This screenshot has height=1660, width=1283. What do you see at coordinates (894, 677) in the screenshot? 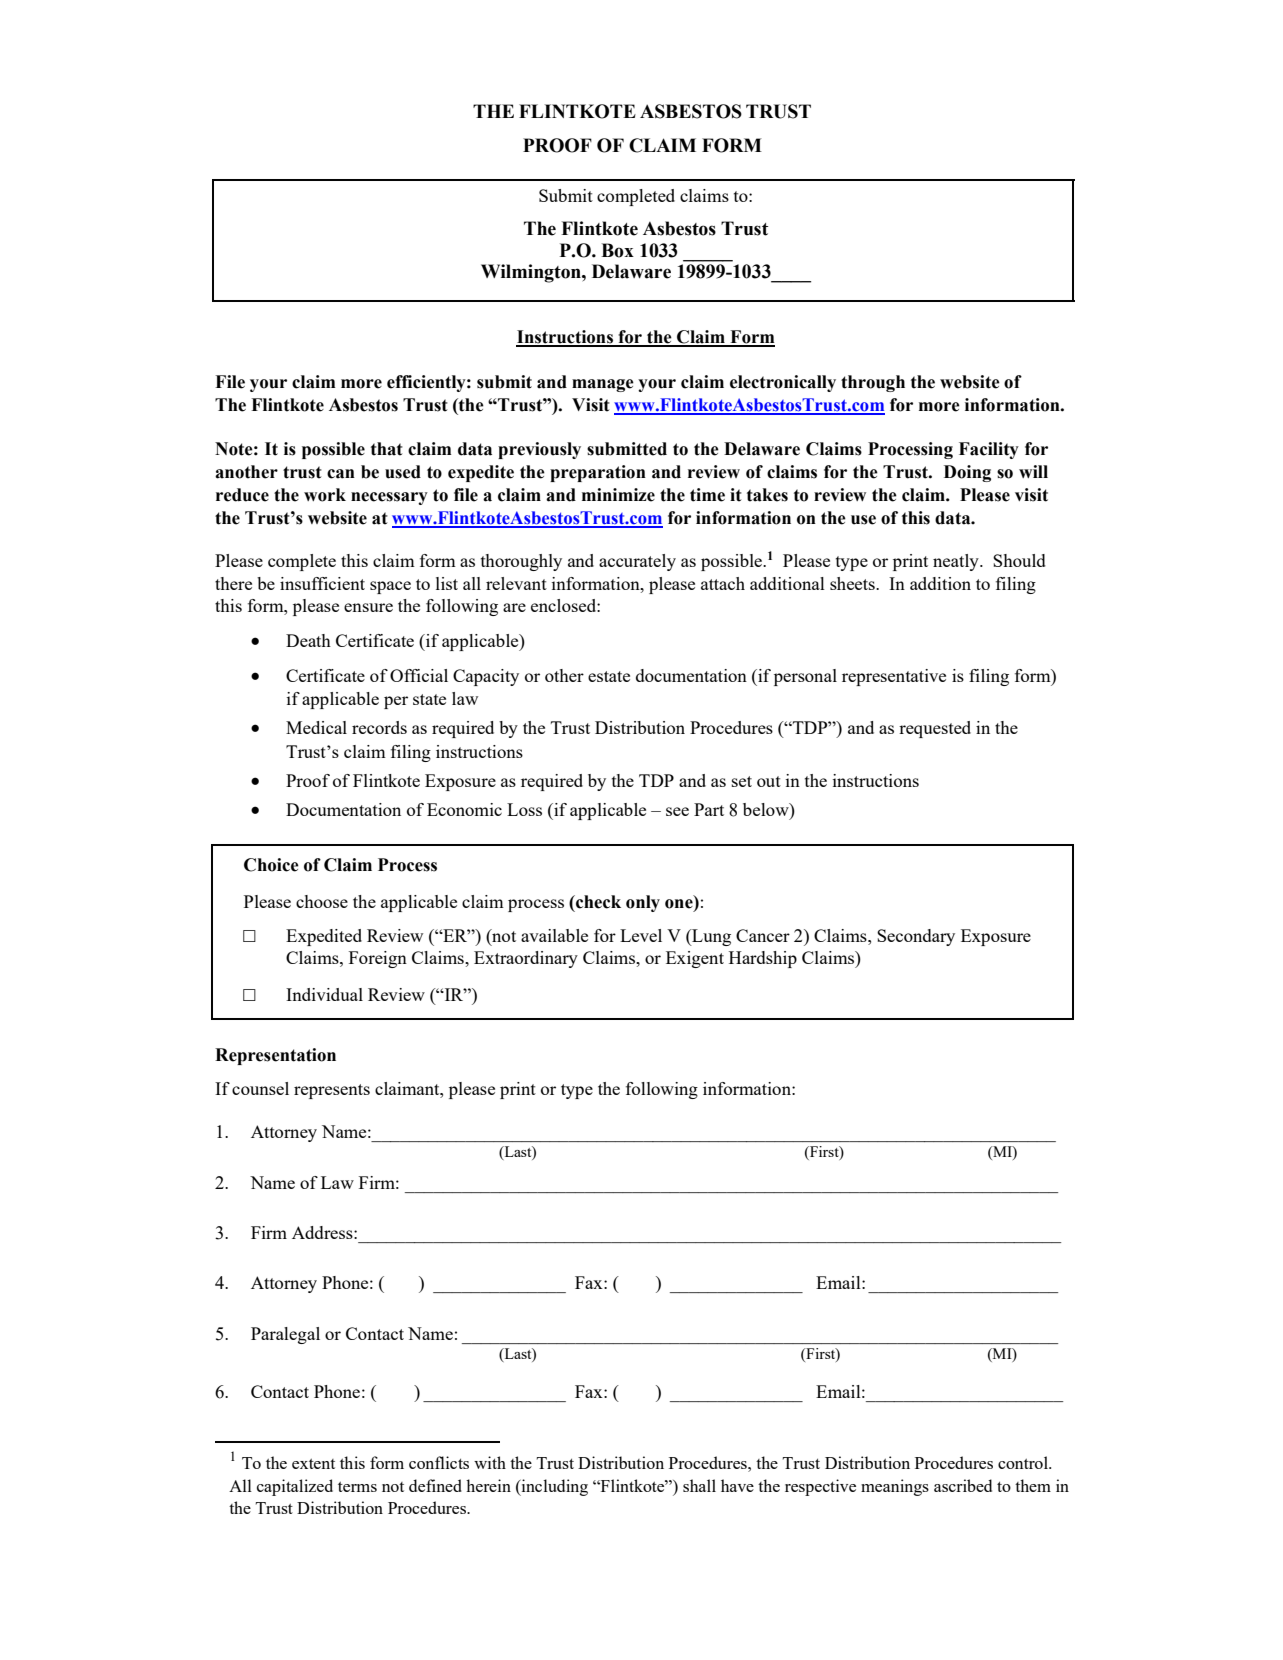
I see `representative` at bounding box center [894, 677].
